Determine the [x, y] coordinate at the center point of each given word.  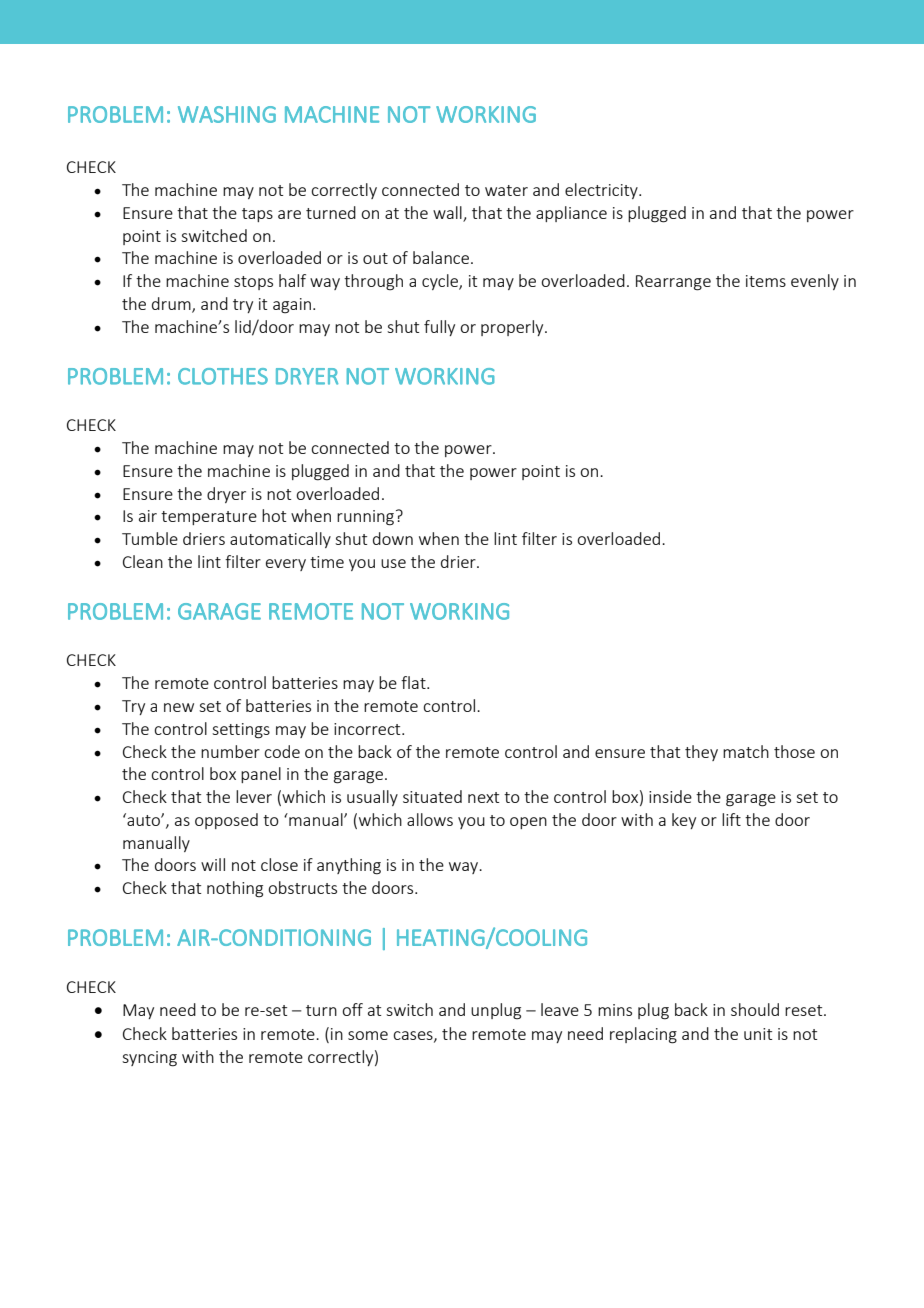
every [286, 565]
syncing [149, 1059]
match [746, 751]
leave [560, 1009]
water [506, 190]
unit [758, 1034]
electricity [602, 191]
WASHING [227, 114]
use [393, 563]
